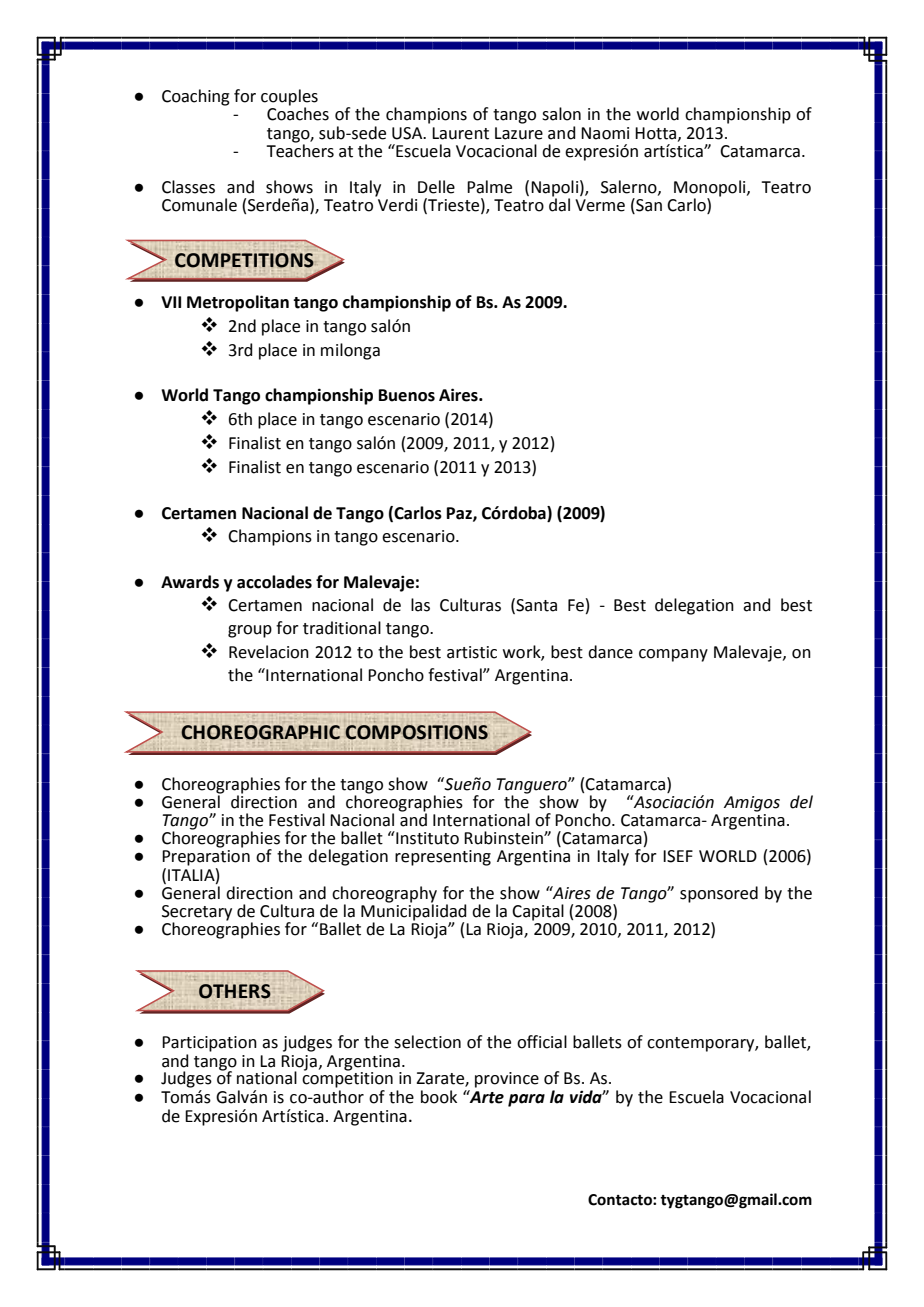 The width and height of the image is (924, 1307). I want to click on representing, so click(443, 858).
